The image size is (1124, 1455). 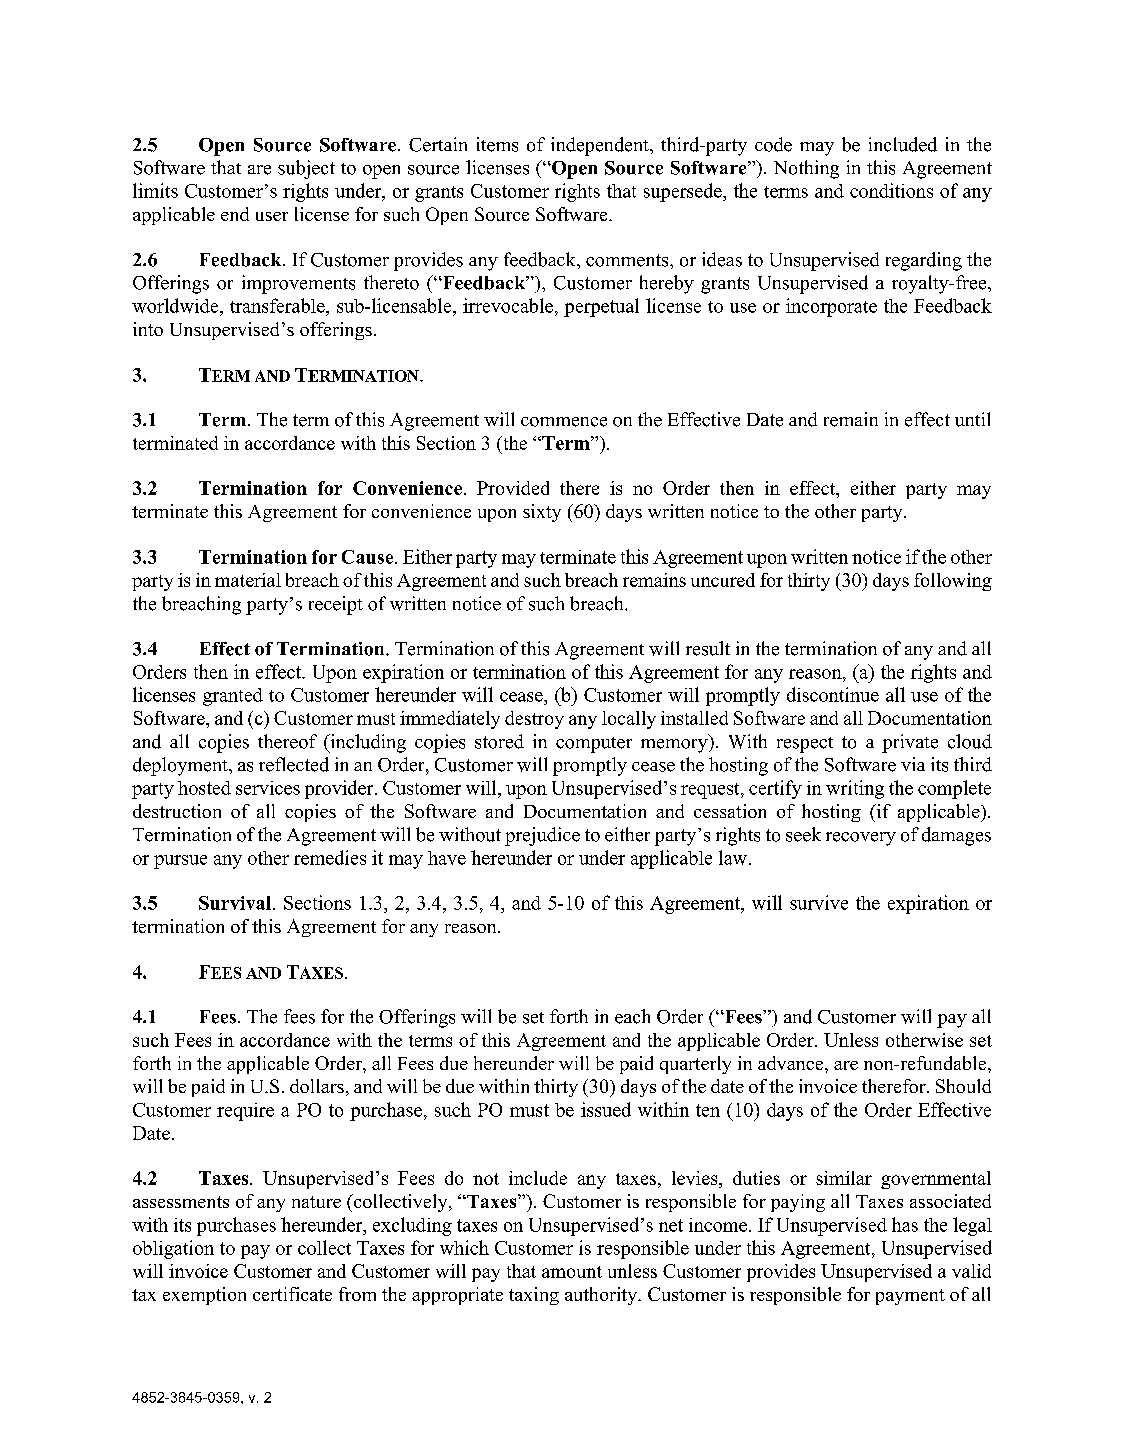 I want to click on conditions, so click(x=891, y=190).
